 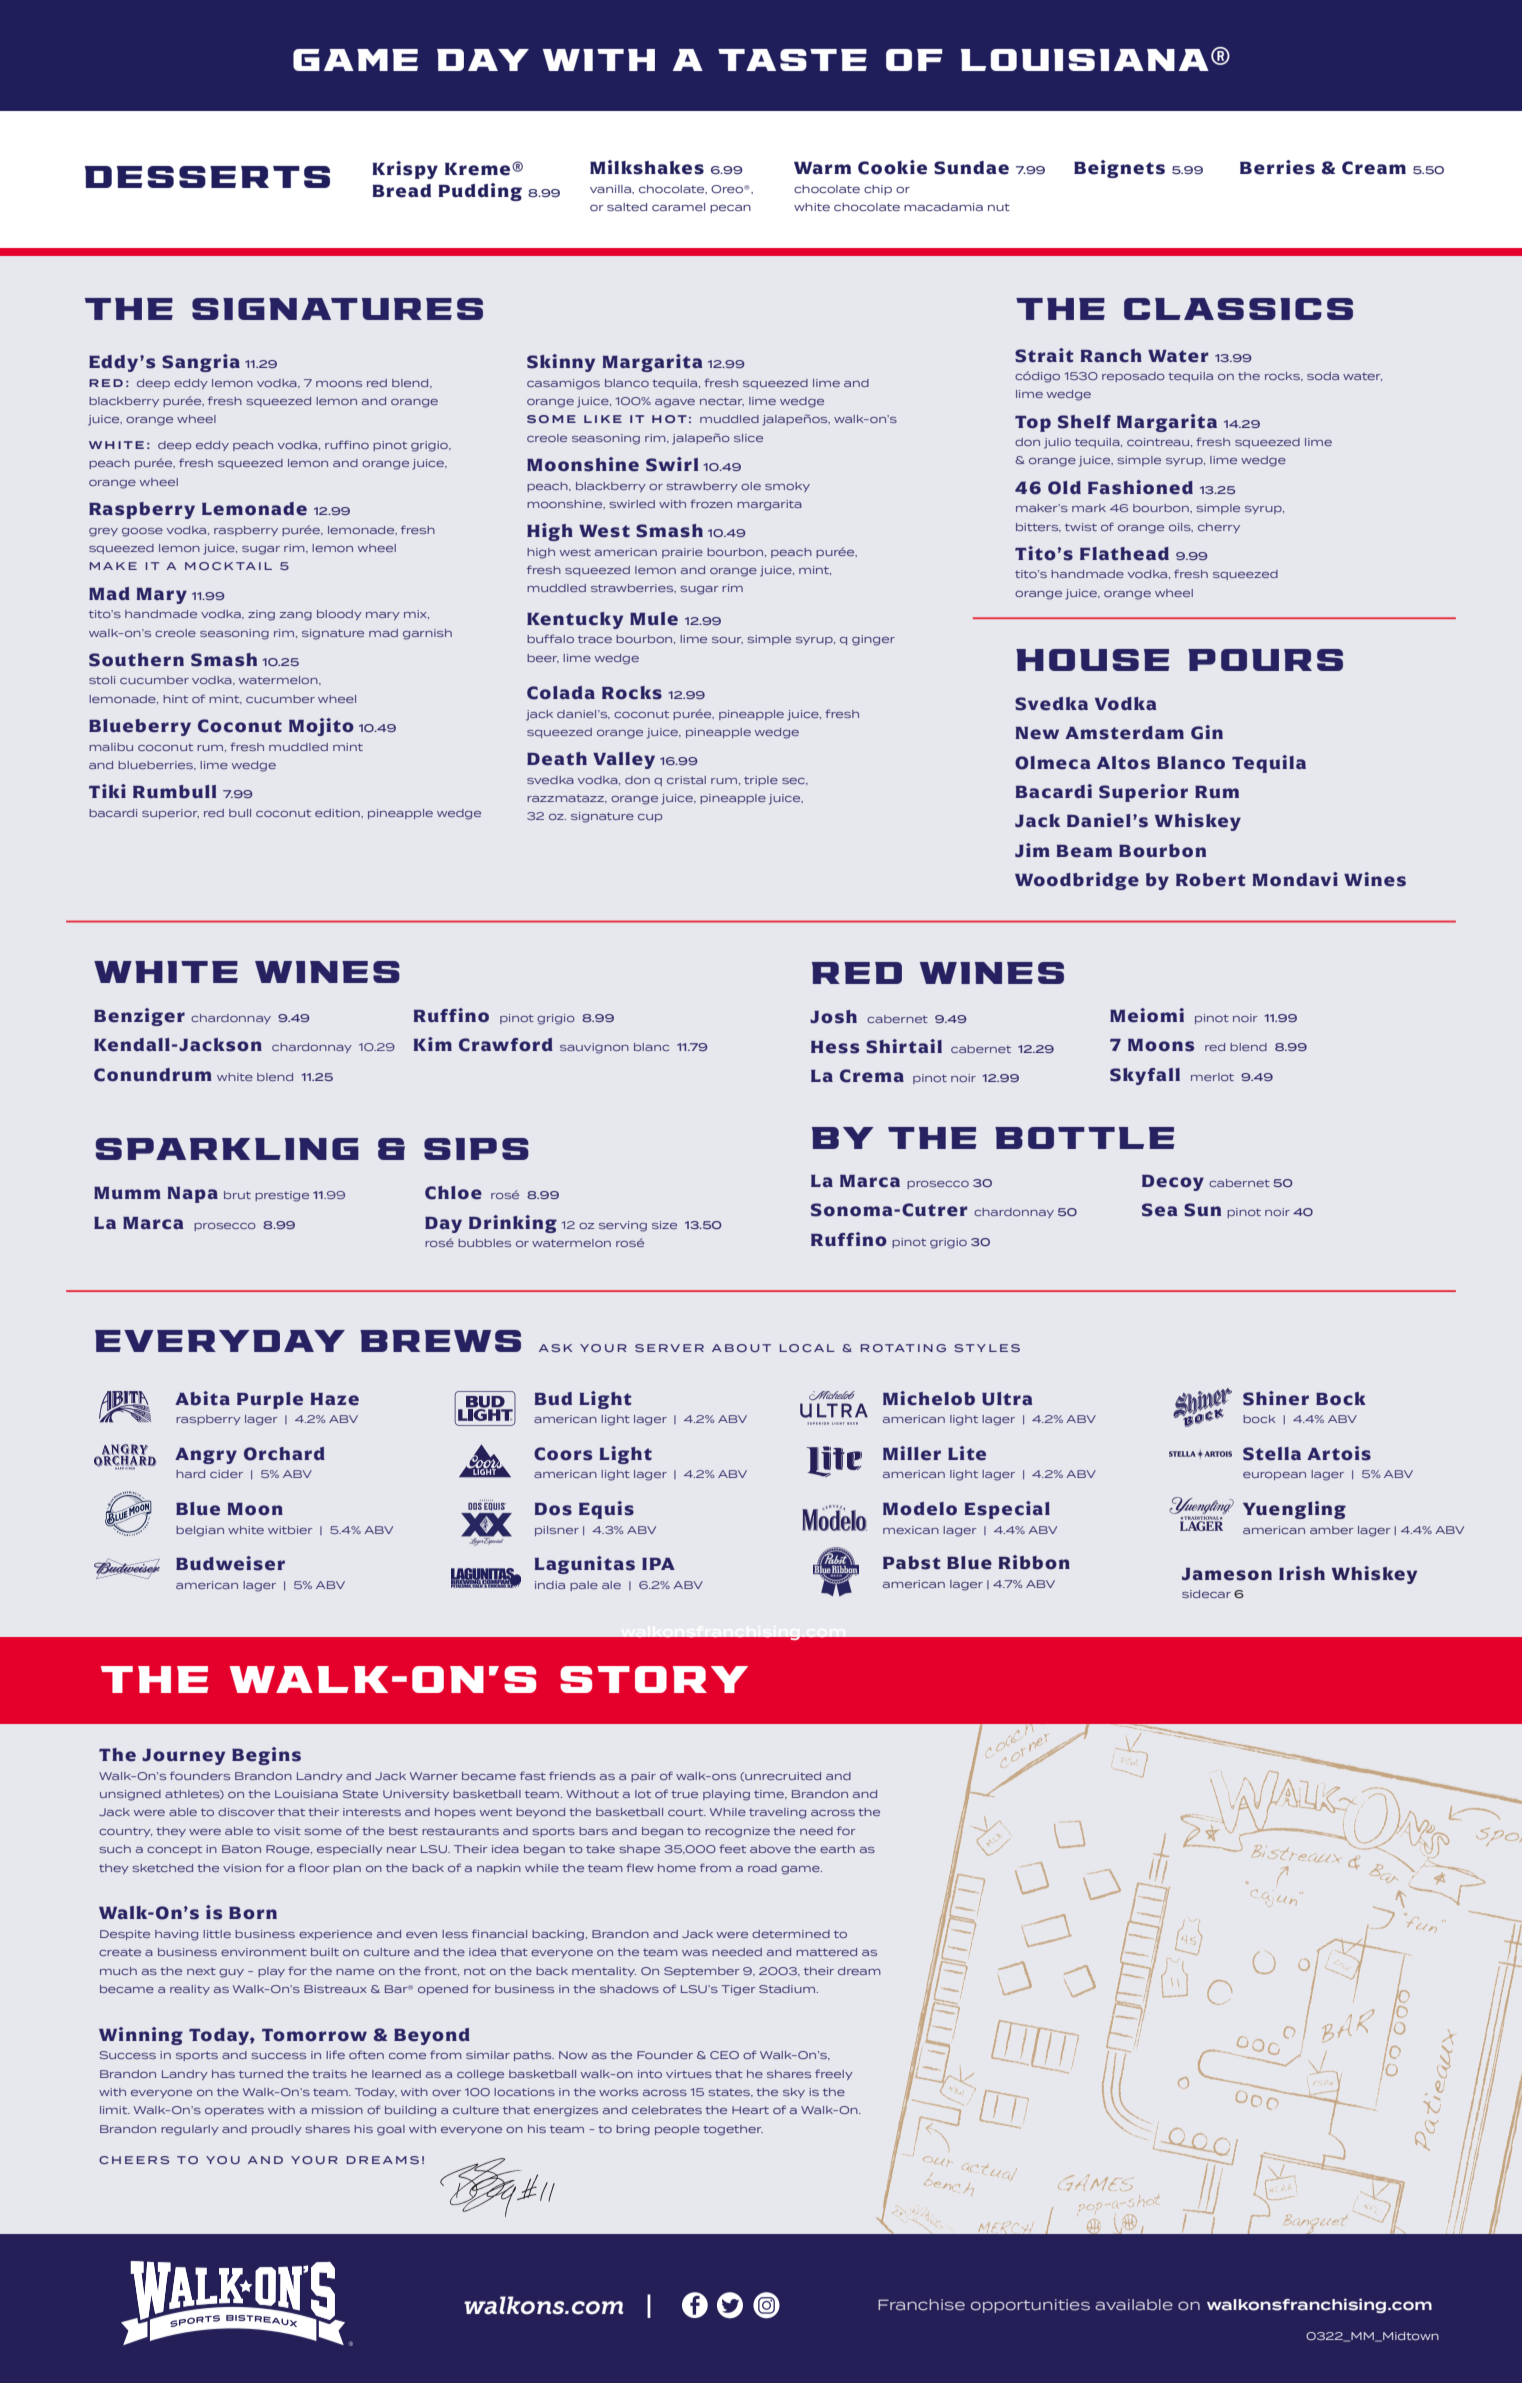 What do you see at coordinates (730, 208) in the image?
I see `pecan` at bounding box center [730, 208].
